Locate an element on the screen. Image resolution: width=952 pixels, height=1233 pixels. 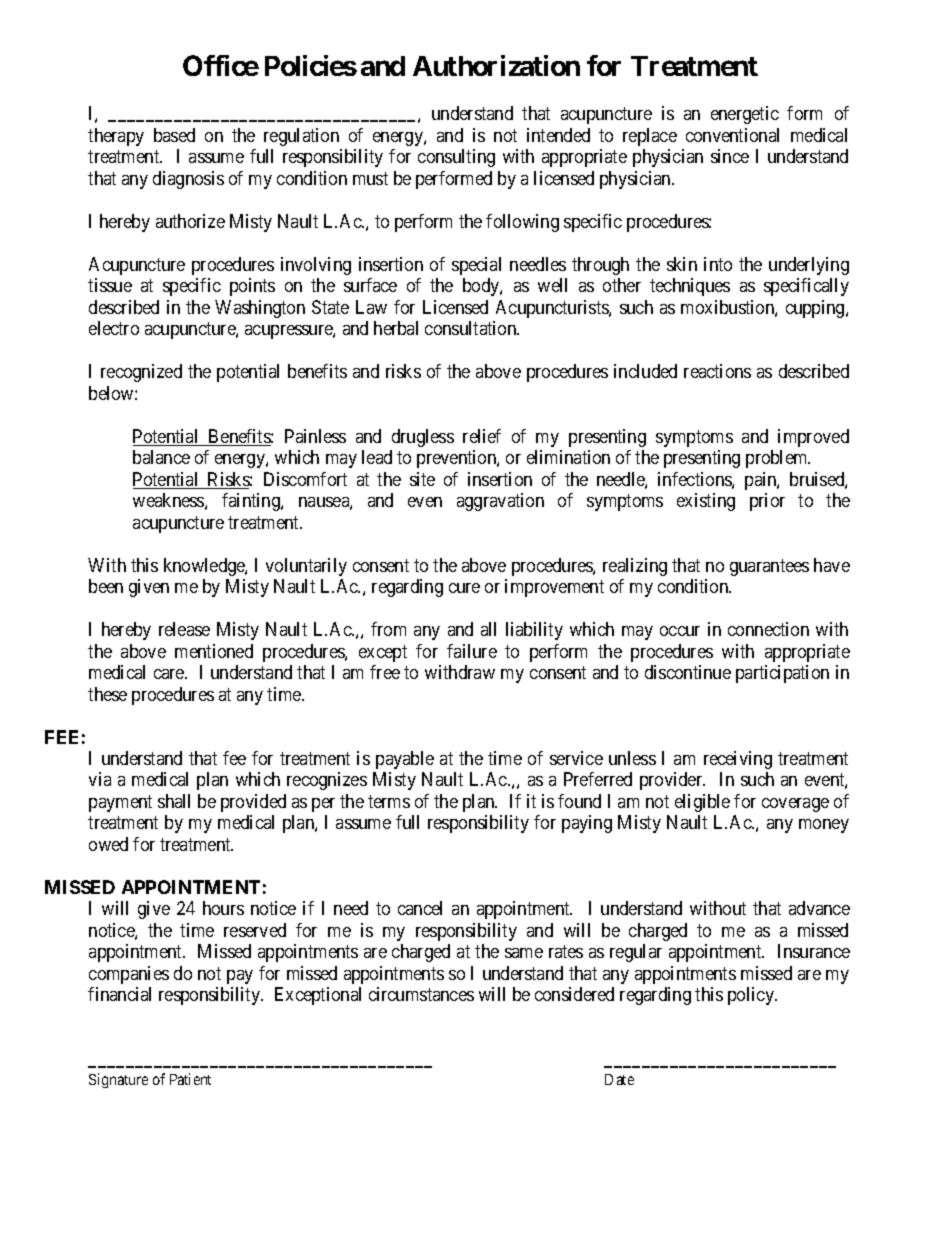
Patient is located at coordinates (190, 1079).
